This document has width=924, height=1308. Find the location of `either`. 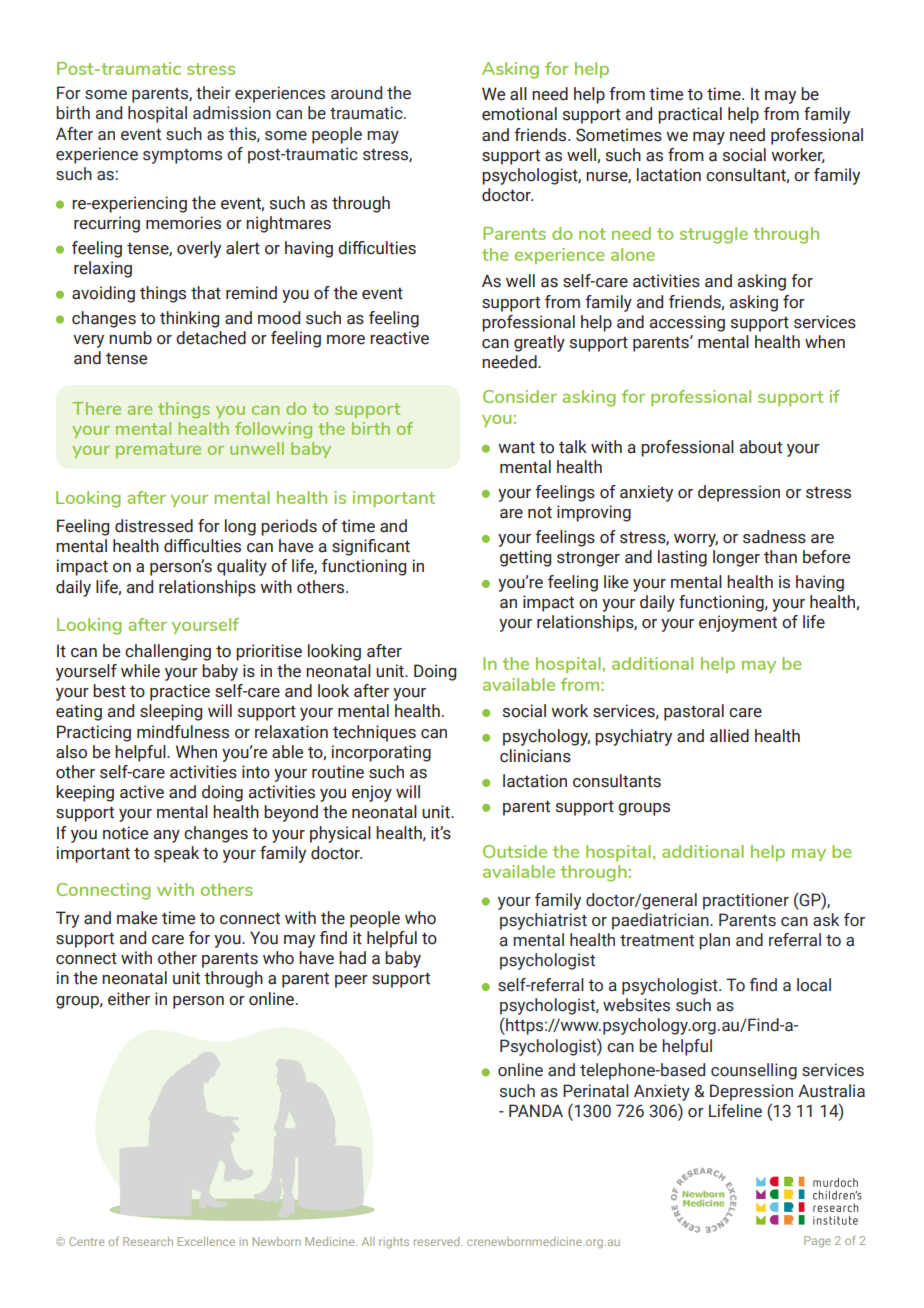

either is located at coordinates (129, 999).
